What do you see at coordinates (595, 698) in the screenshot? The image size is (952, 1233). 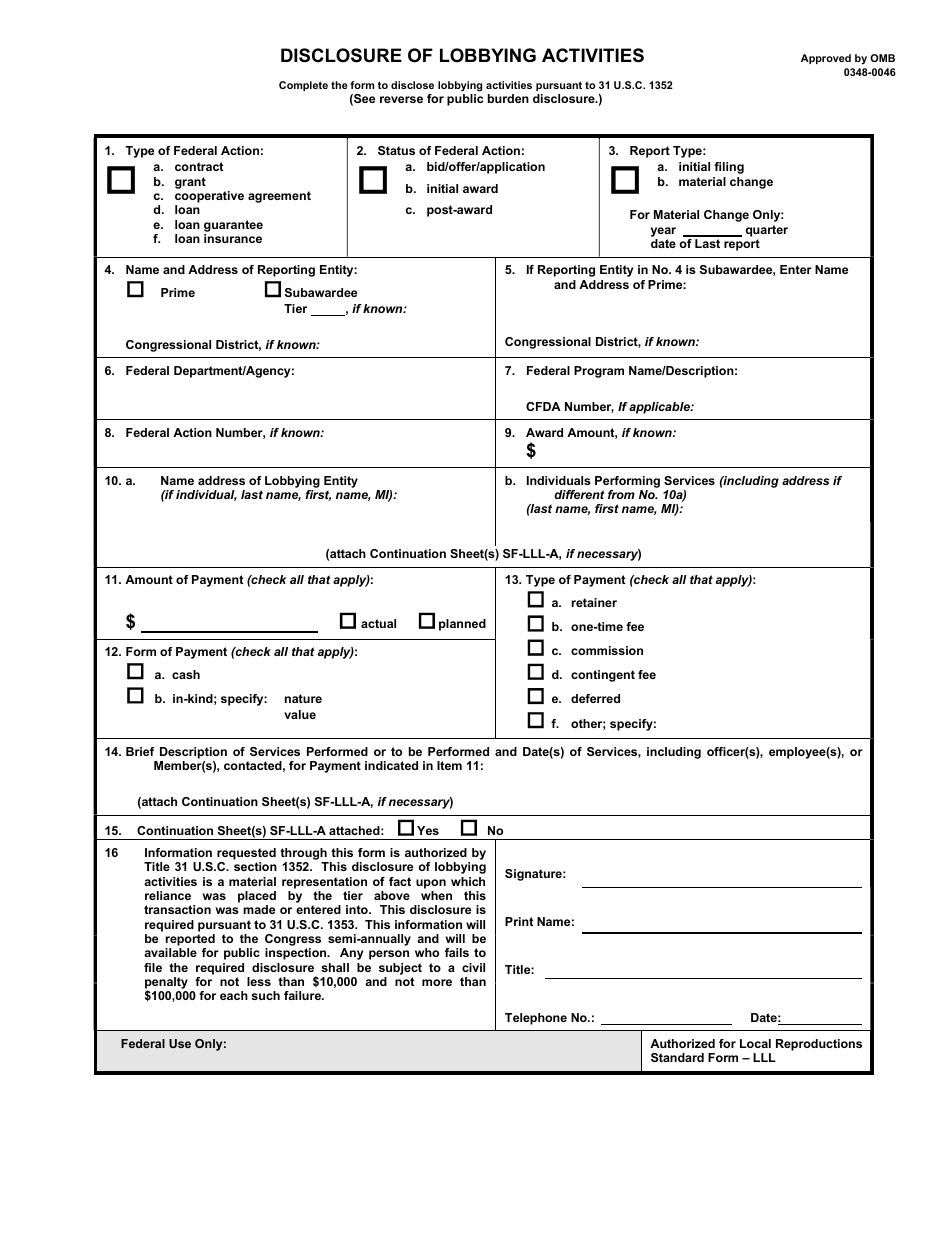 I see `deferred` at bounding box center [595, 698].
